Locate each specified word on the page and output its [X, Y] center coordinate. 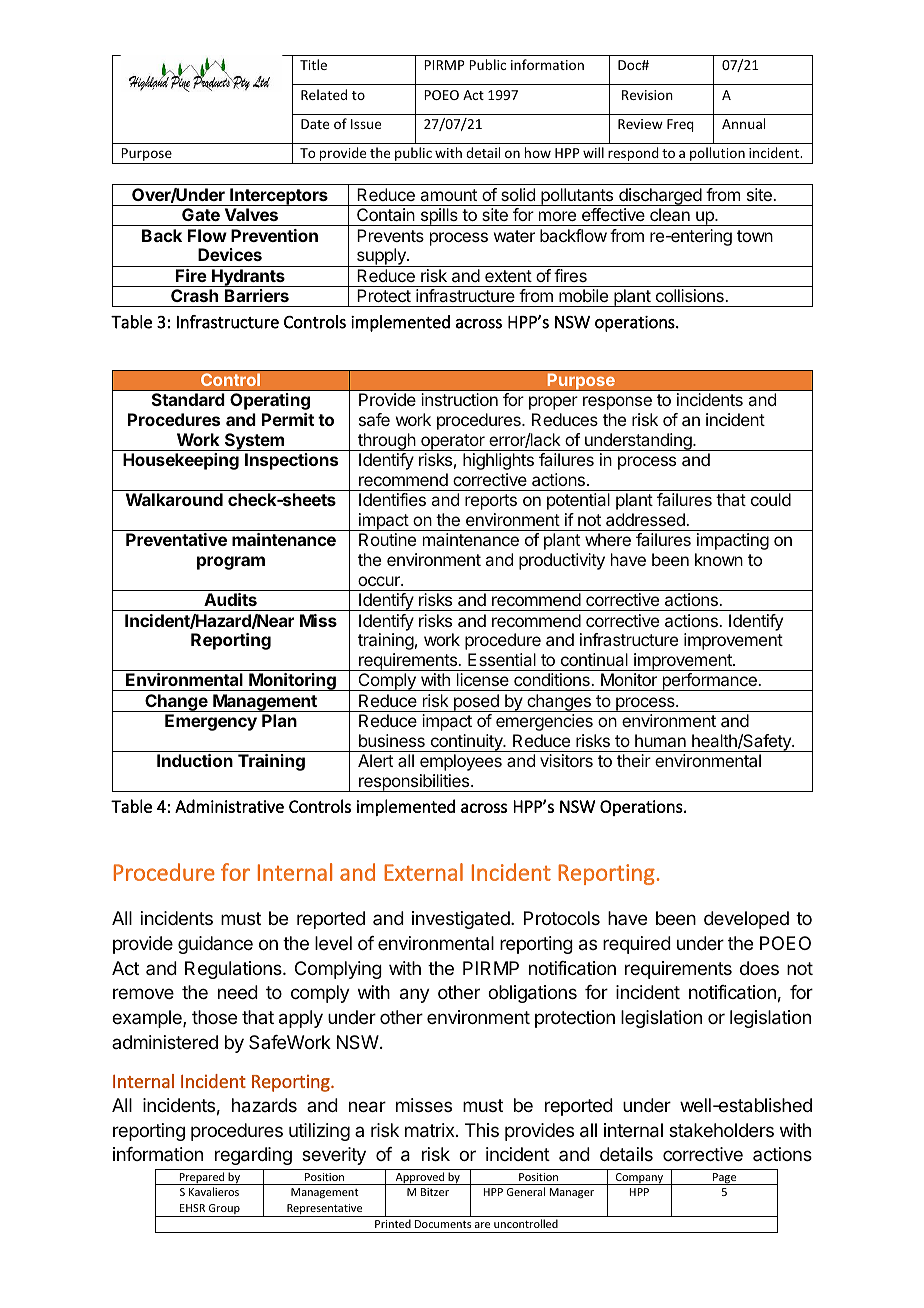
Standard [188, 399]
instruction [459, 399]
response [617, 403]
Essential [502, 659]
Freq [680, 125]
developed [746, 920]
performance [709, 682]
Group [224, 1210]
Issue [366, 124]
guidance [215, 945]
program [231, 563]
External [423, 872]
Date [315, 124]
